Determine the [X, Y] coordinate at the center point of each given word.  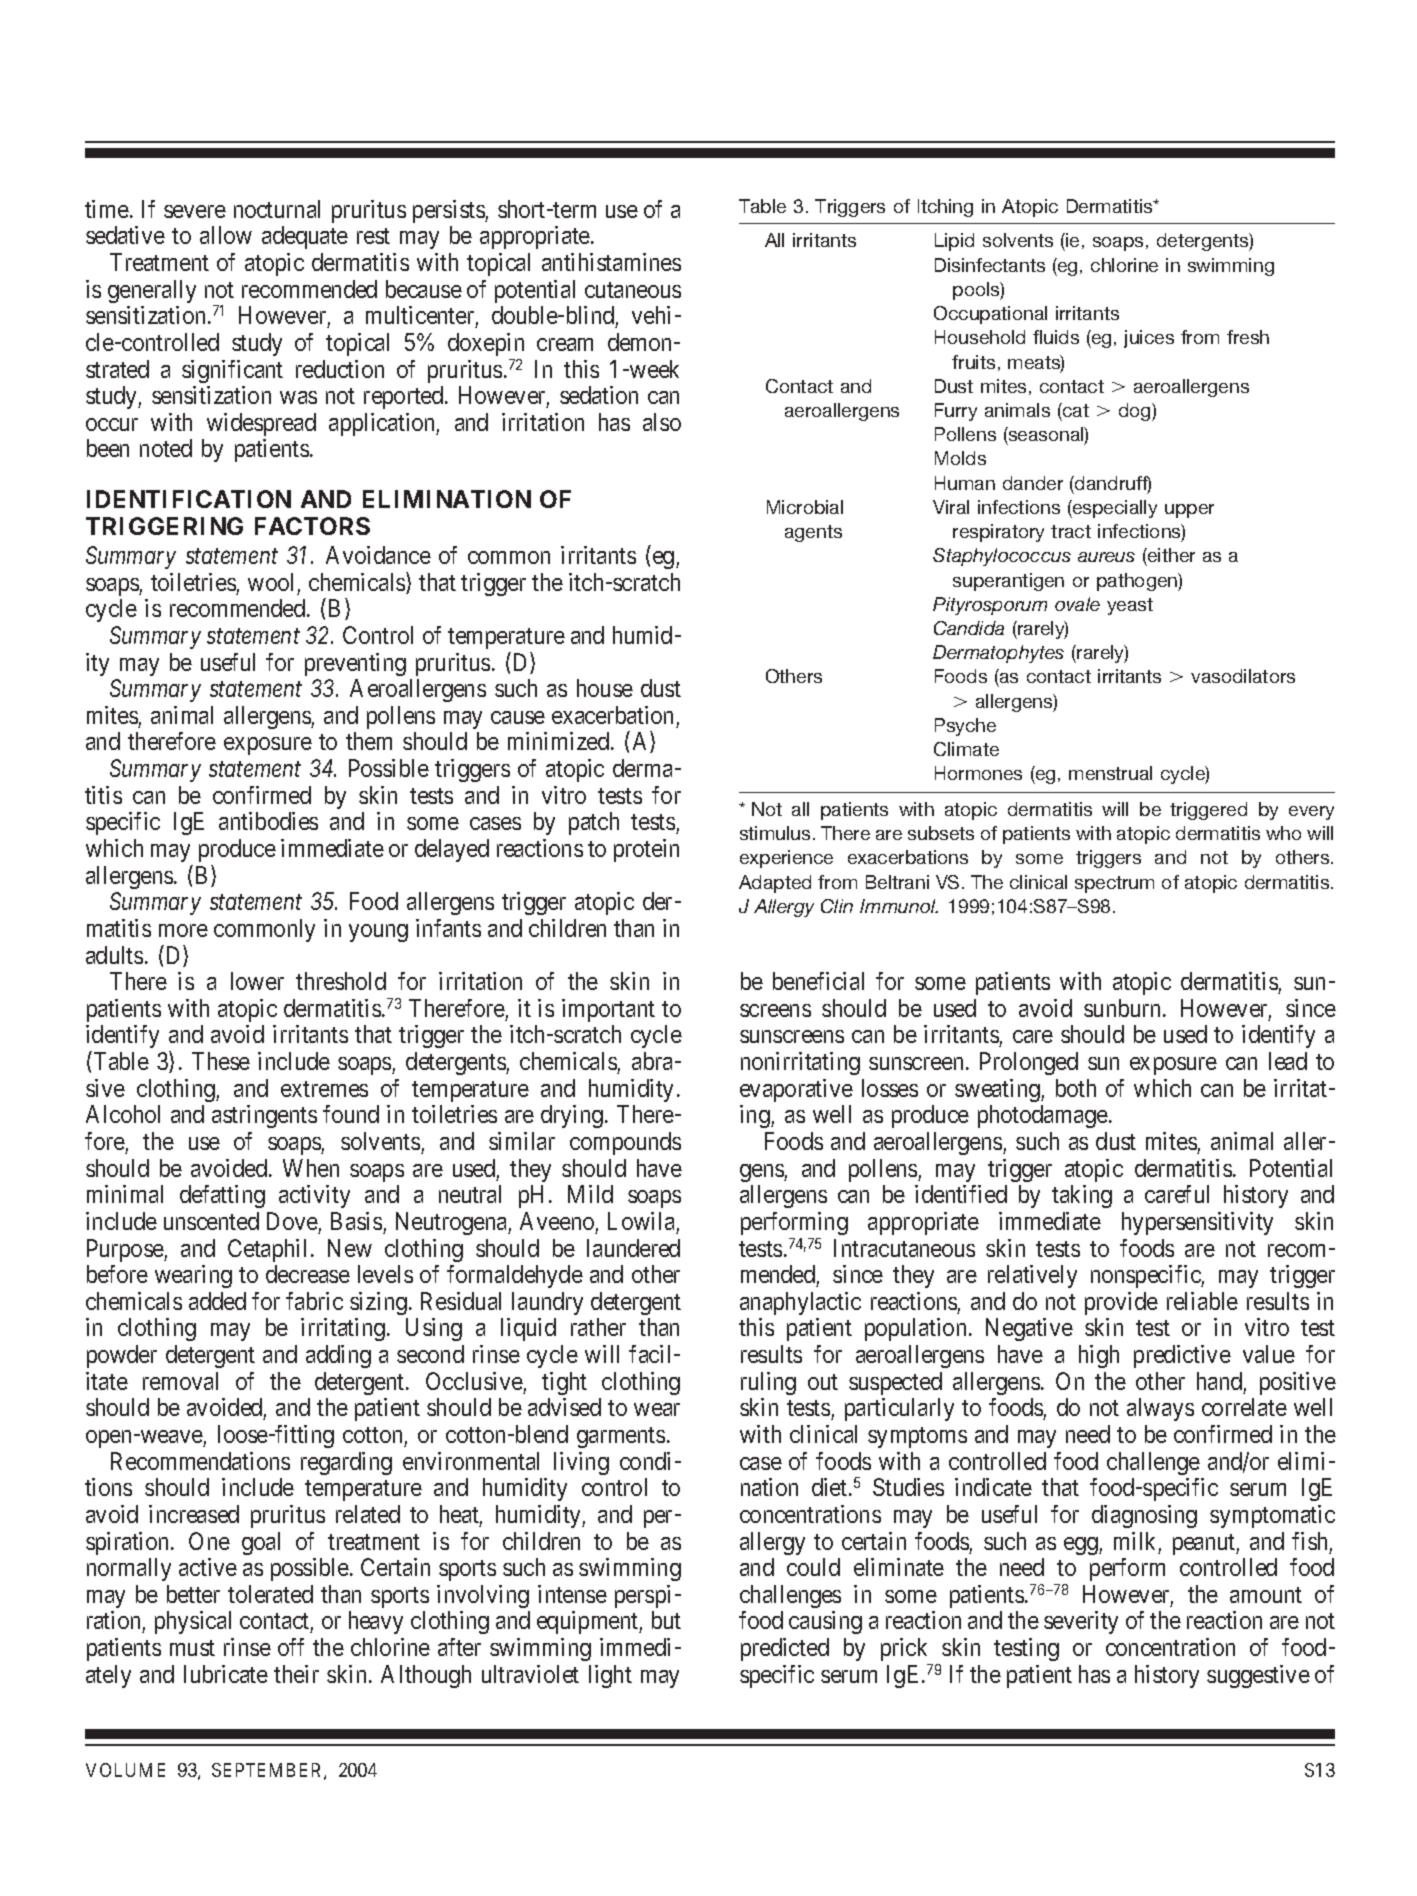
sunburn [1124, 1008]
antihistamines [611, 262]
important [608, 1010]
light [610, 1676]
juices [1149, 339]
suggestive [1258, 1676]
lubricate [226, 1674]
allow [226, 235]
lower [257, 981]
